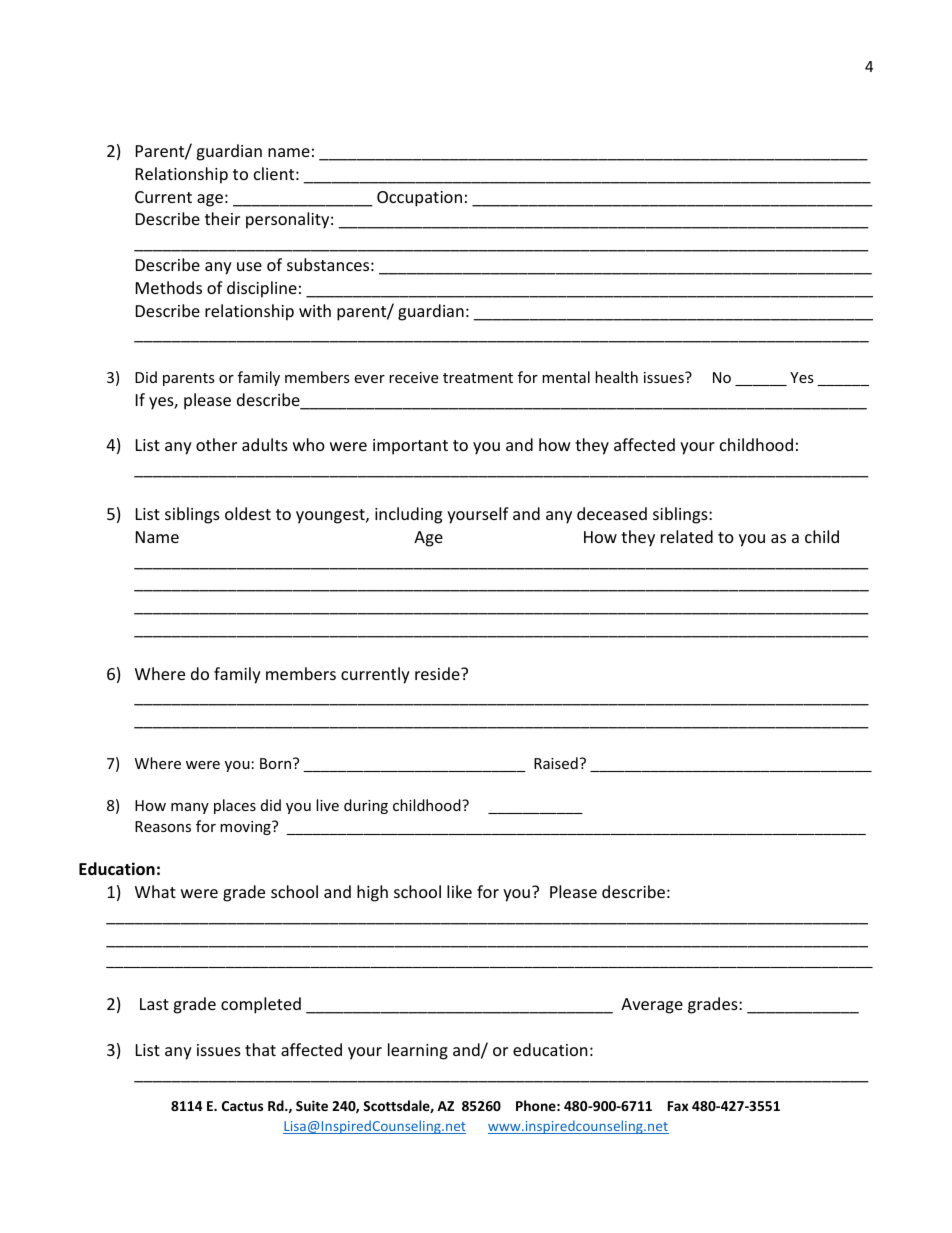  I want to click on learning, so click(418, 1051).
